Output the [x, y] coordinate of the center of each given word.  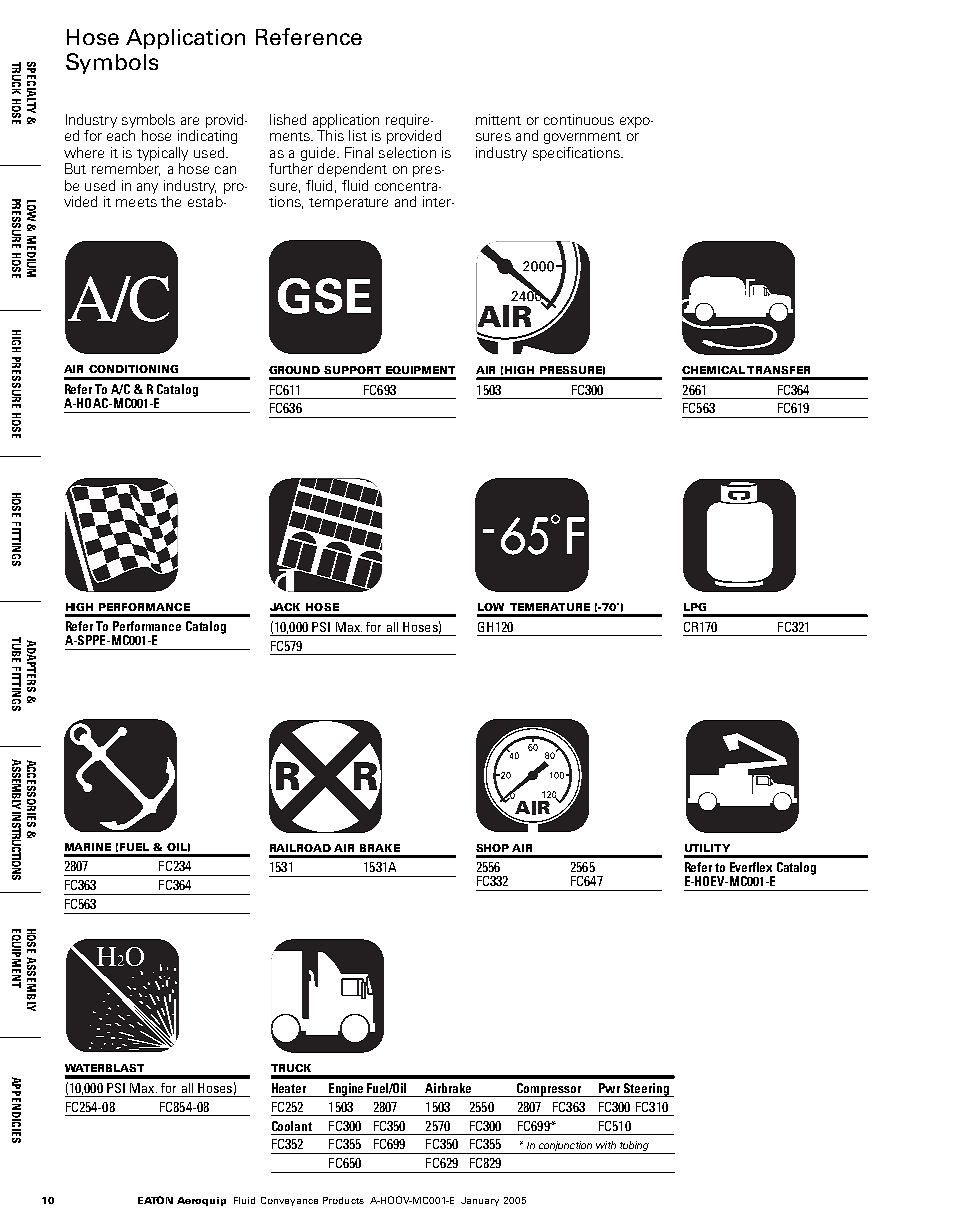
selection [407, 152]
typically [162, 154]
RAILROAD [300, 848]
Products [343, 1200]
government [582, 138]
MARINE [88, 847]
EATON [155, 1200]
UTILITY [707, 848]
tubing [634, 1147]
